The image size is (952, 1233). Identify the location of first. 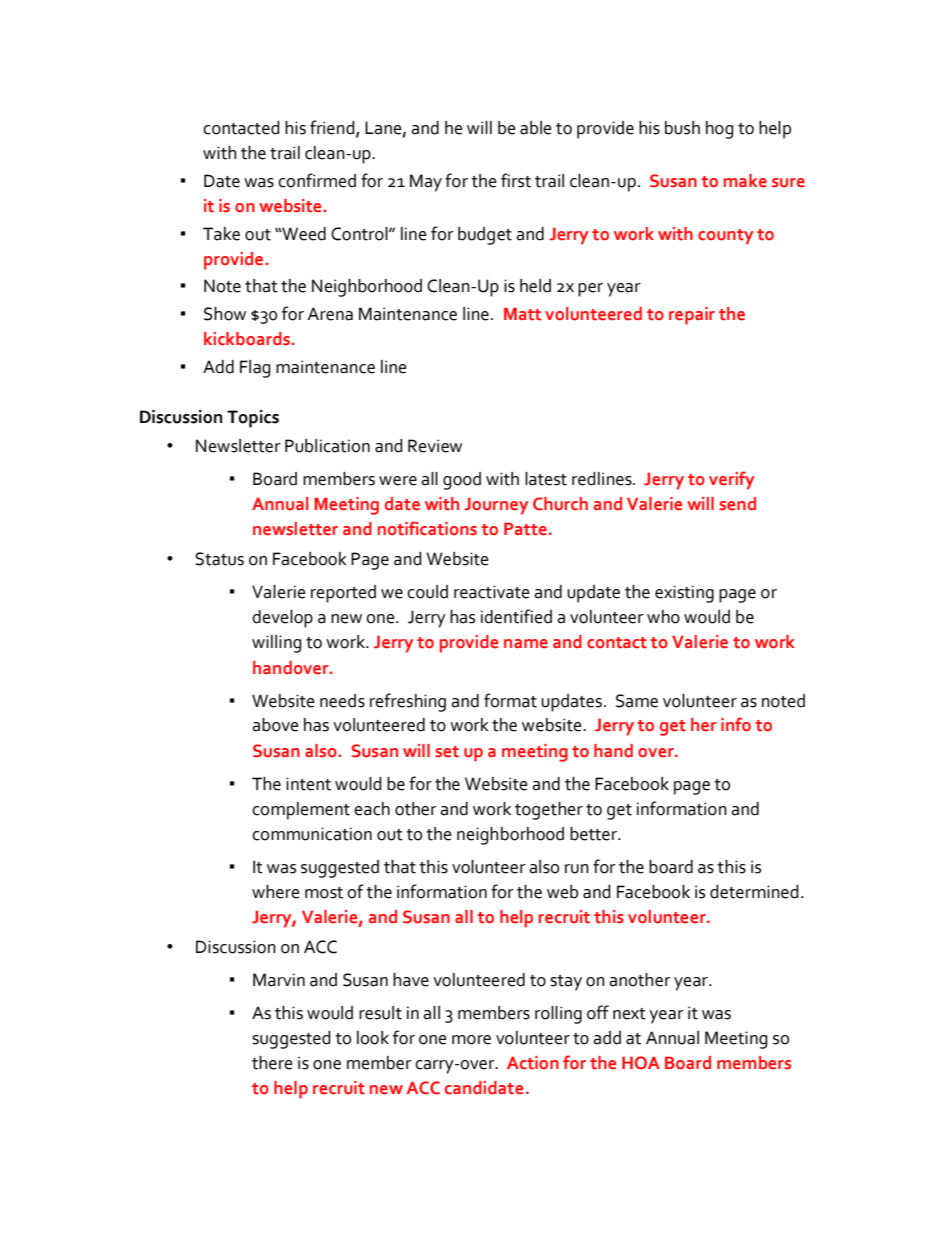
(516, 180).
